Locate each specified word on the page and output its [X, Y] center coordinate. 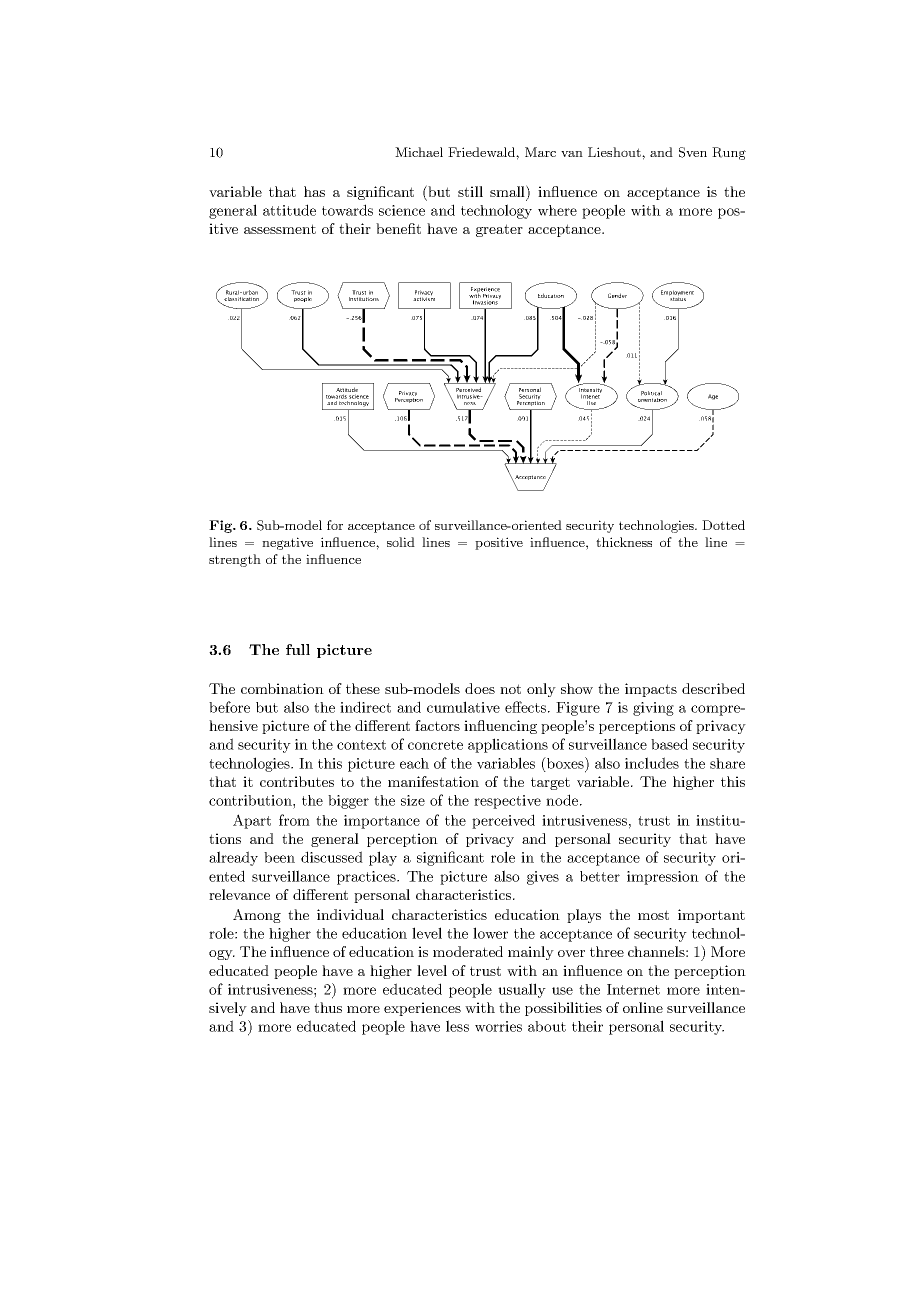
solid [401, 542]
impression [663, 878]
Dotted [723, 525]
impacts [651, 690]
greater [499, 230]
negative [287, 543]
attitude [289, 210]
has [314, 191]
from [294, 820]
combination [282, 688]
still [470, 191]
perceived [503, 821]
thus [328, 1007]
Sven [693, 152]
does [480, 688]
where [557, 210]
